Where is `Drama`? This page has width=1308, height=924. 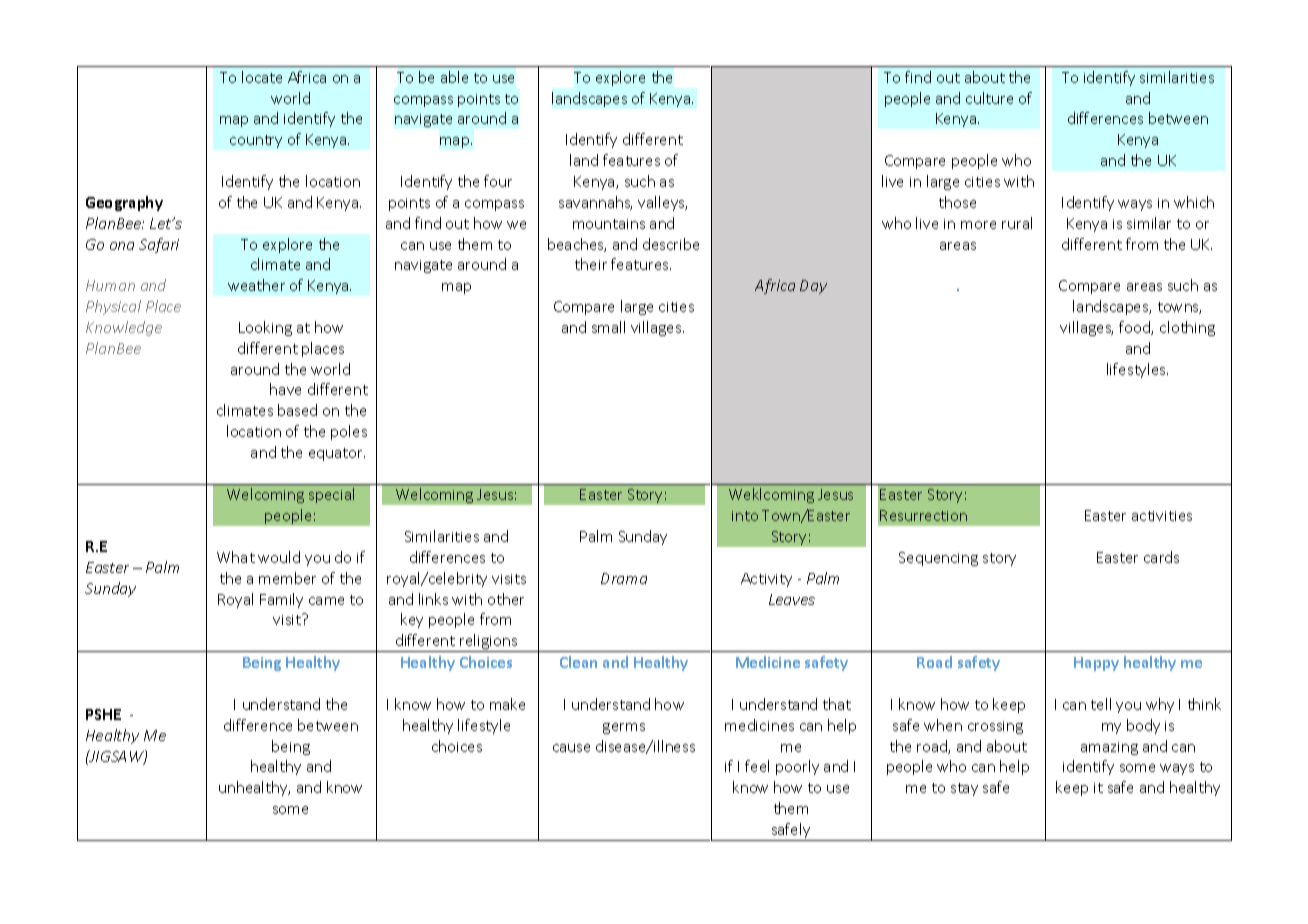 Drama is located at coordinates (624, 578).
